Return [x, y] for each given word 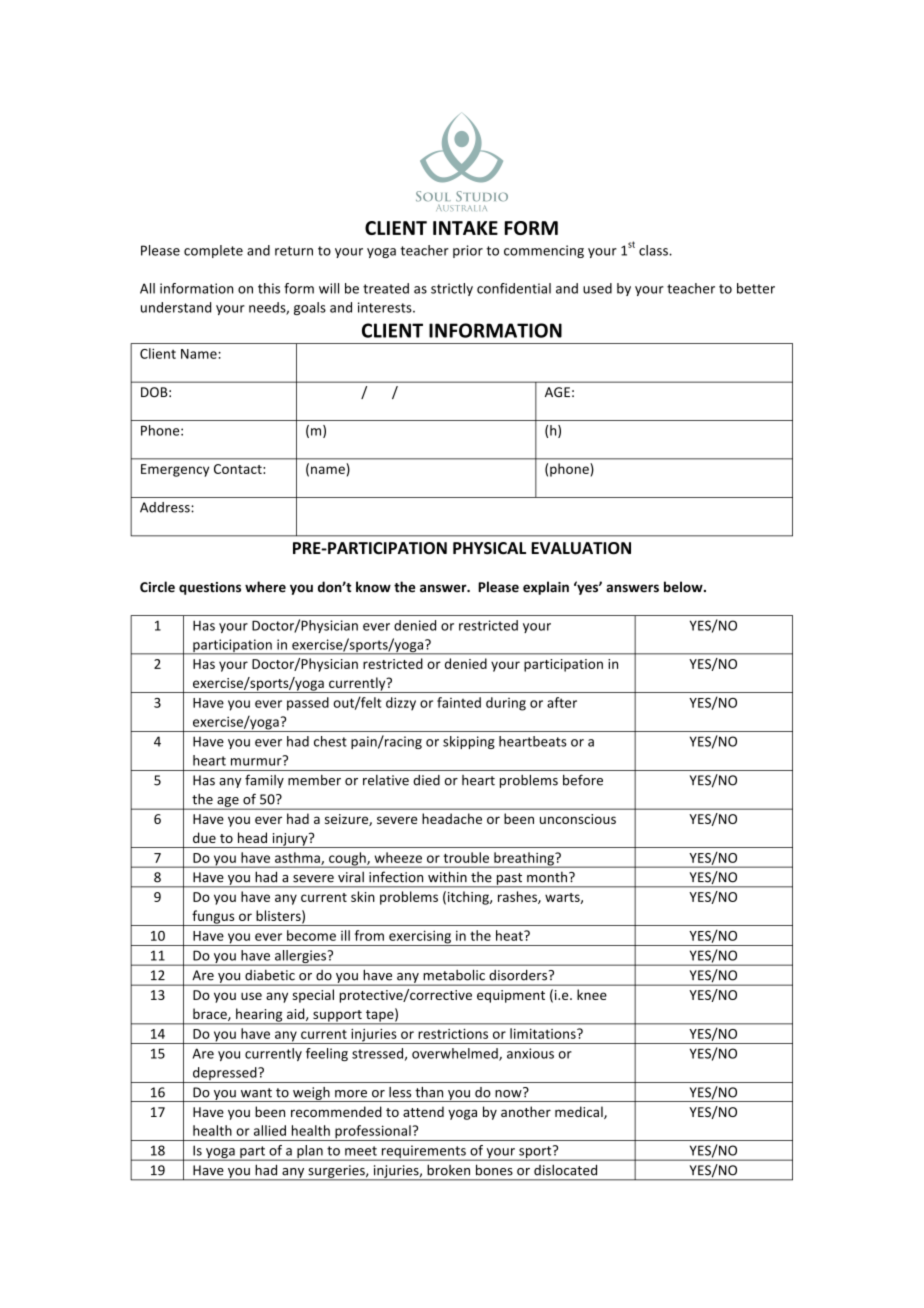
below [684, 587]
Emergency [175, 470]
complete [213, 251]
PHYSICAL [489, 548]
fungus [213, 918]
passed [308, 704]
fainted [459, 702]
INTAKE [465, 228]
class [654, 250]
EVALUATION [581, 548]
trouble [466, 857]
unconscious [578, 819]
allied [270, 1130]
